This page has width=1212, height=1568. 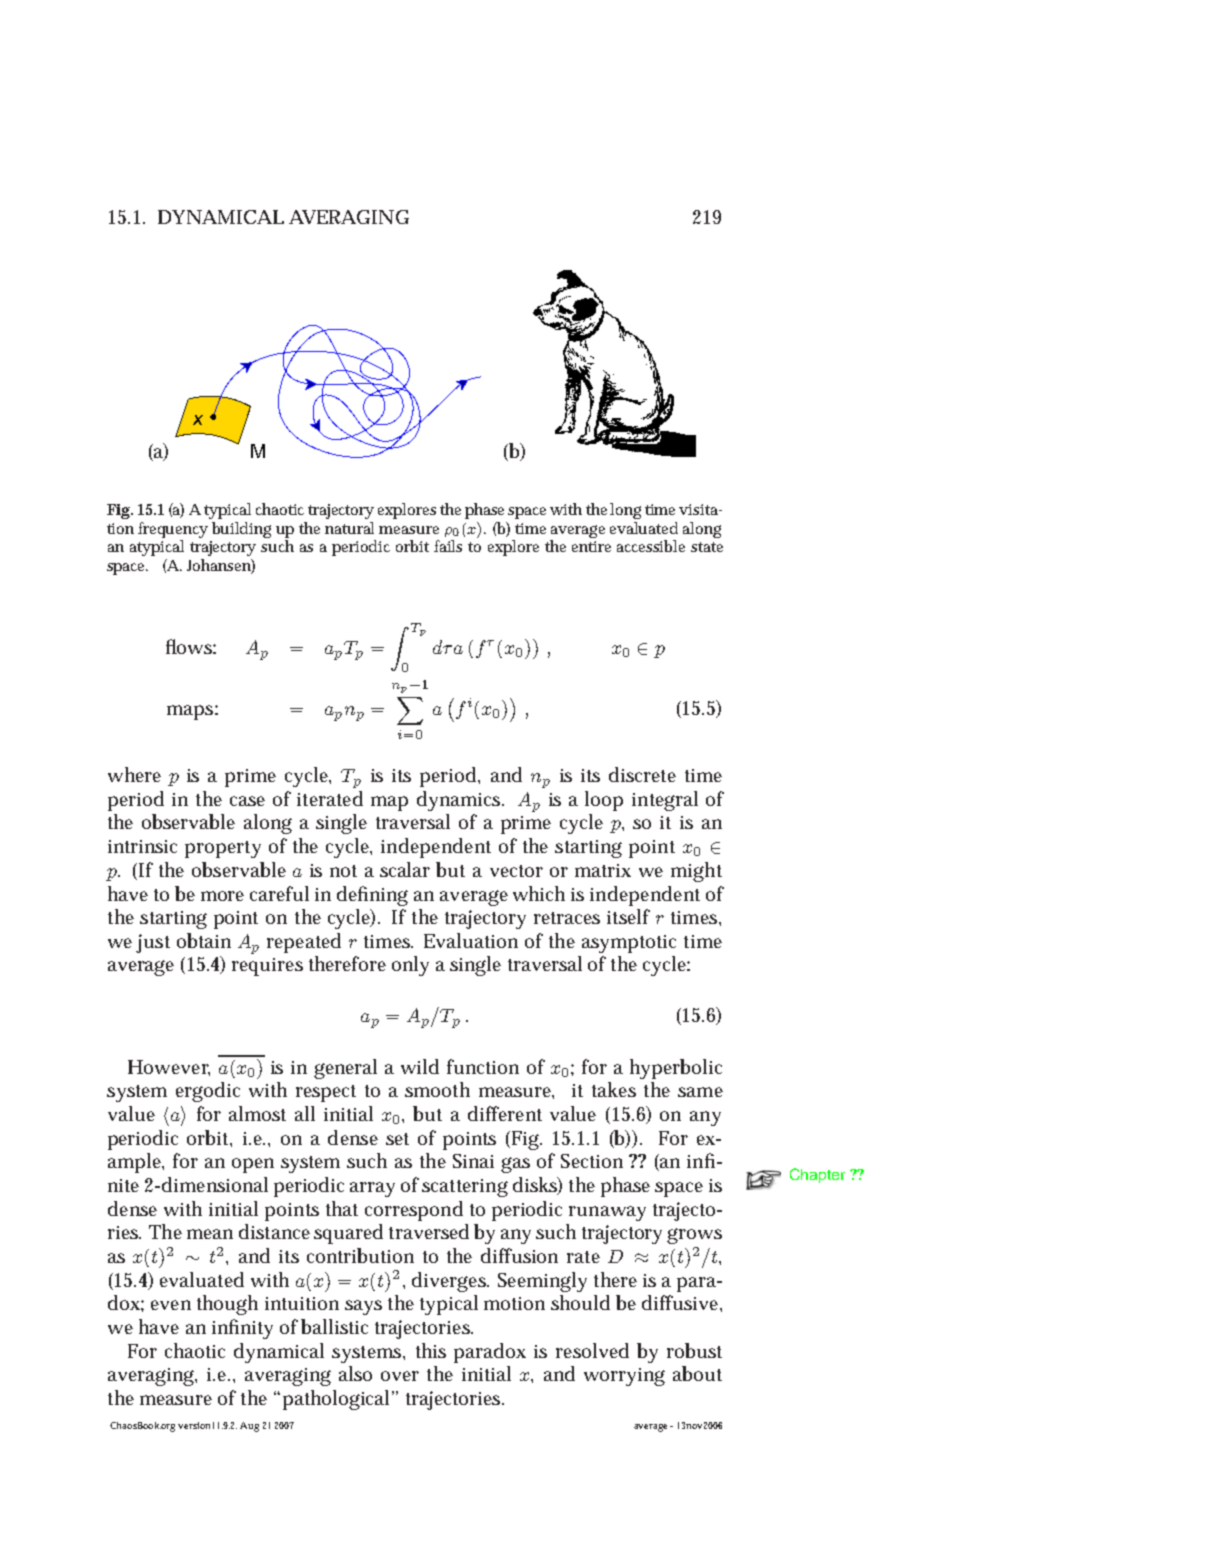 What do you see at coordinates (249, 1427) in the page?
I see `Aug` at bounding box center [249, 1427].
